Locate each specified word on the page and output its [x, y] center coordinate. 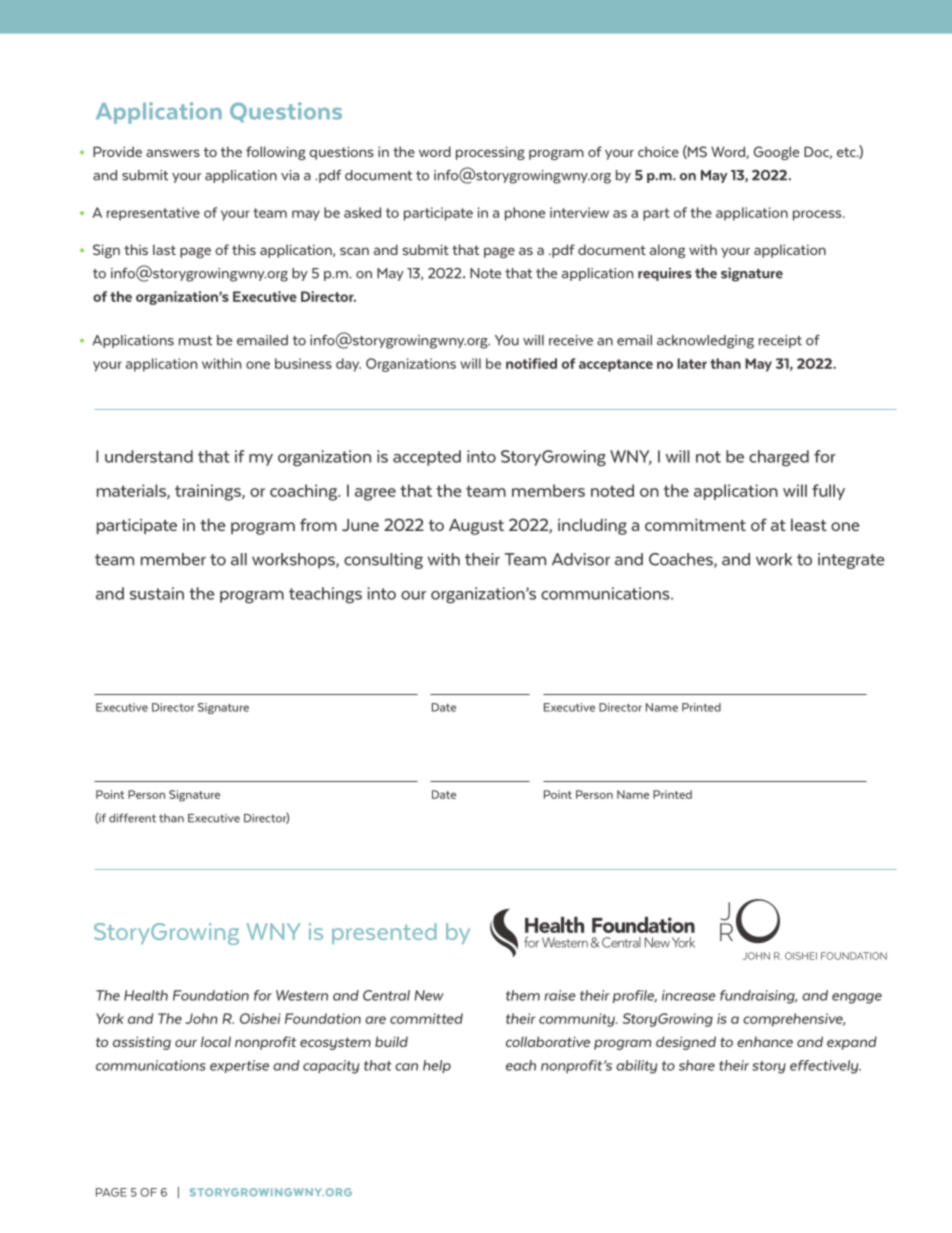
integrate [851, 561]
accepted [427, 458]
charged [779, 458]
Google [776, 153]
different [132, 818]
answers [173, 153]
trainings [209, 492]
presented [384, 933]
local [216, 1041]
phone [525, 214]
